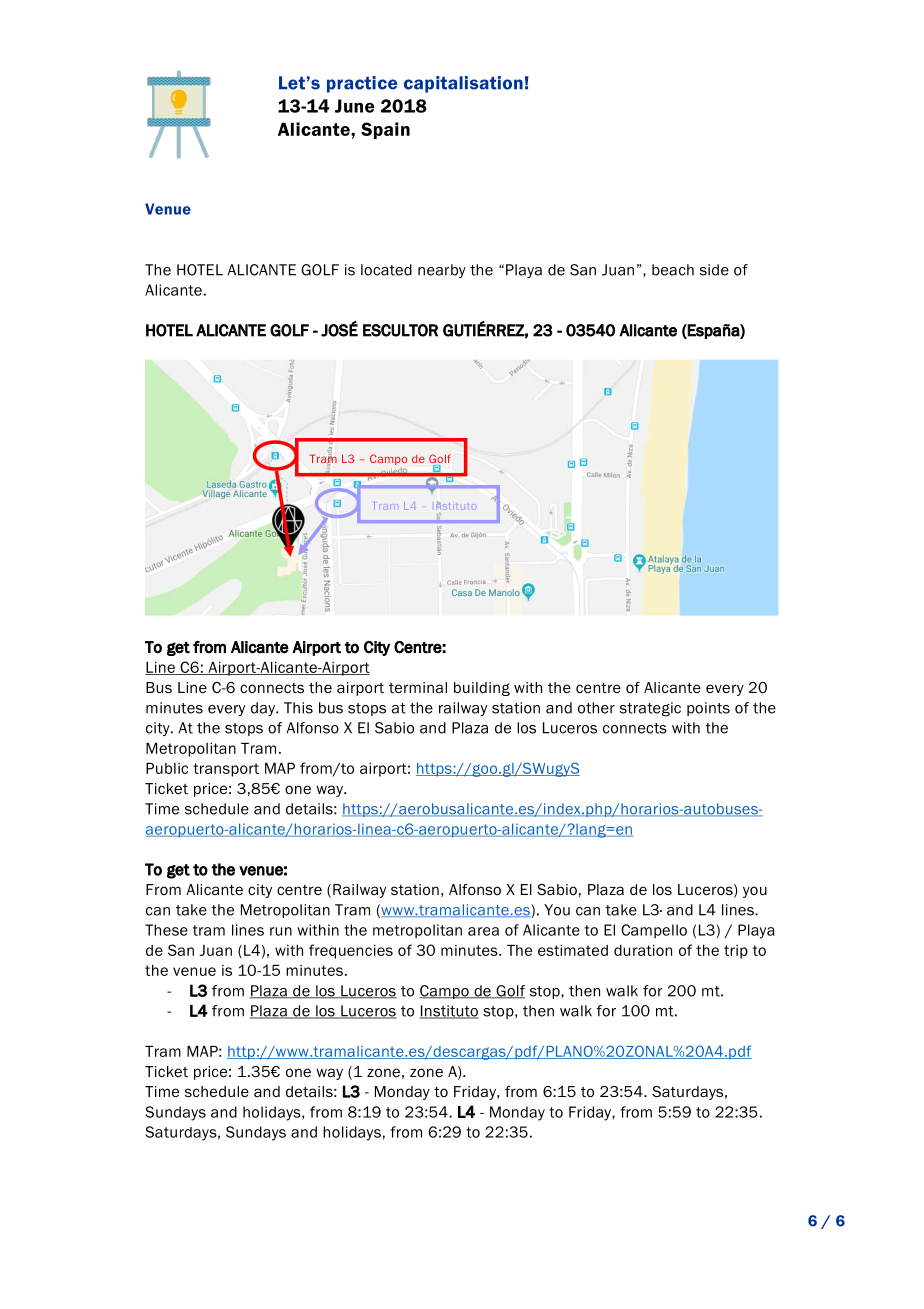 The image size is (924, 1309). Describe the element at coordinates (298, 708) in the page. I see `This` at that location.
